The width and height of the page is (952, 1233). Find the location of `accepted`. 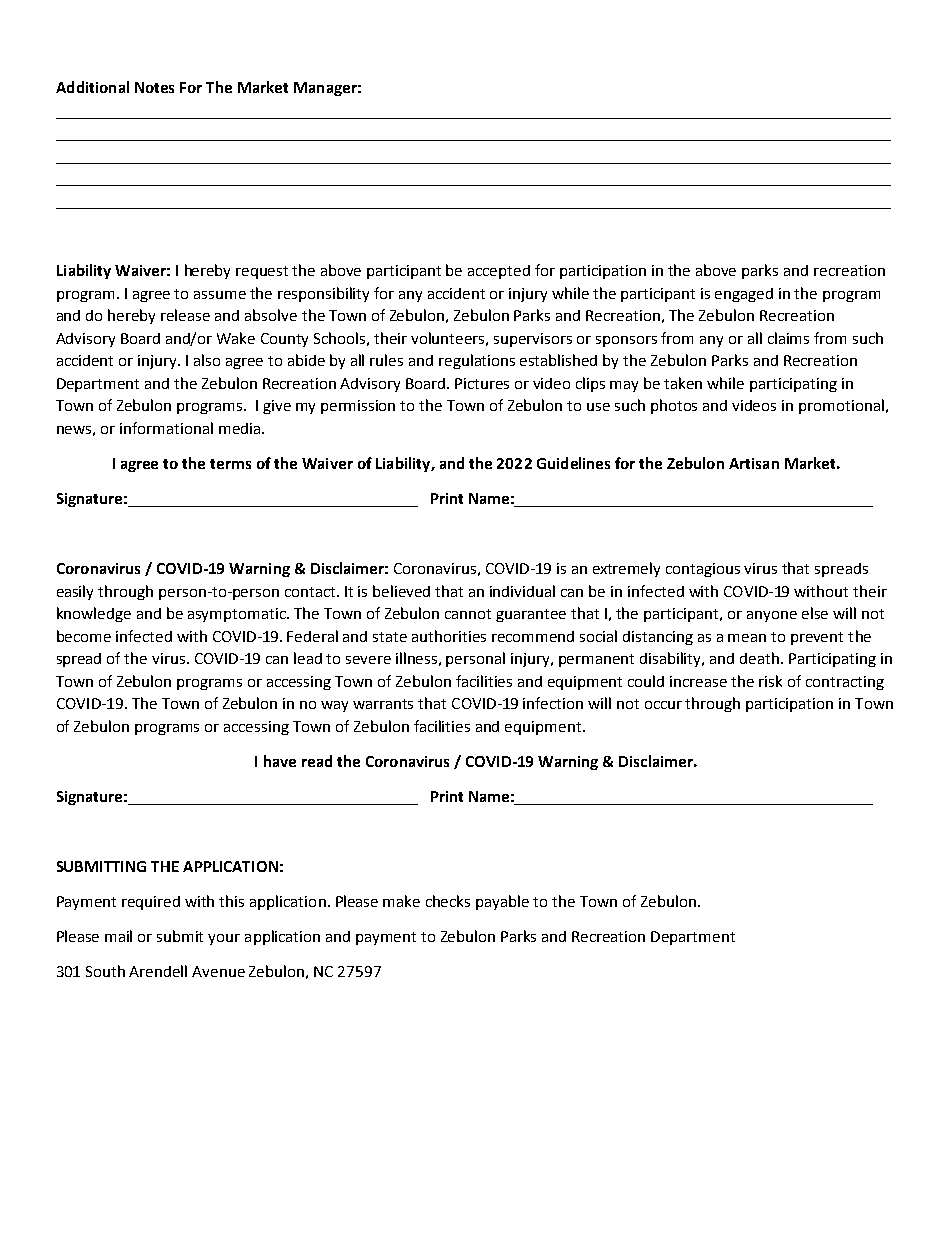

accepted is located at coordinates (499, 272).
